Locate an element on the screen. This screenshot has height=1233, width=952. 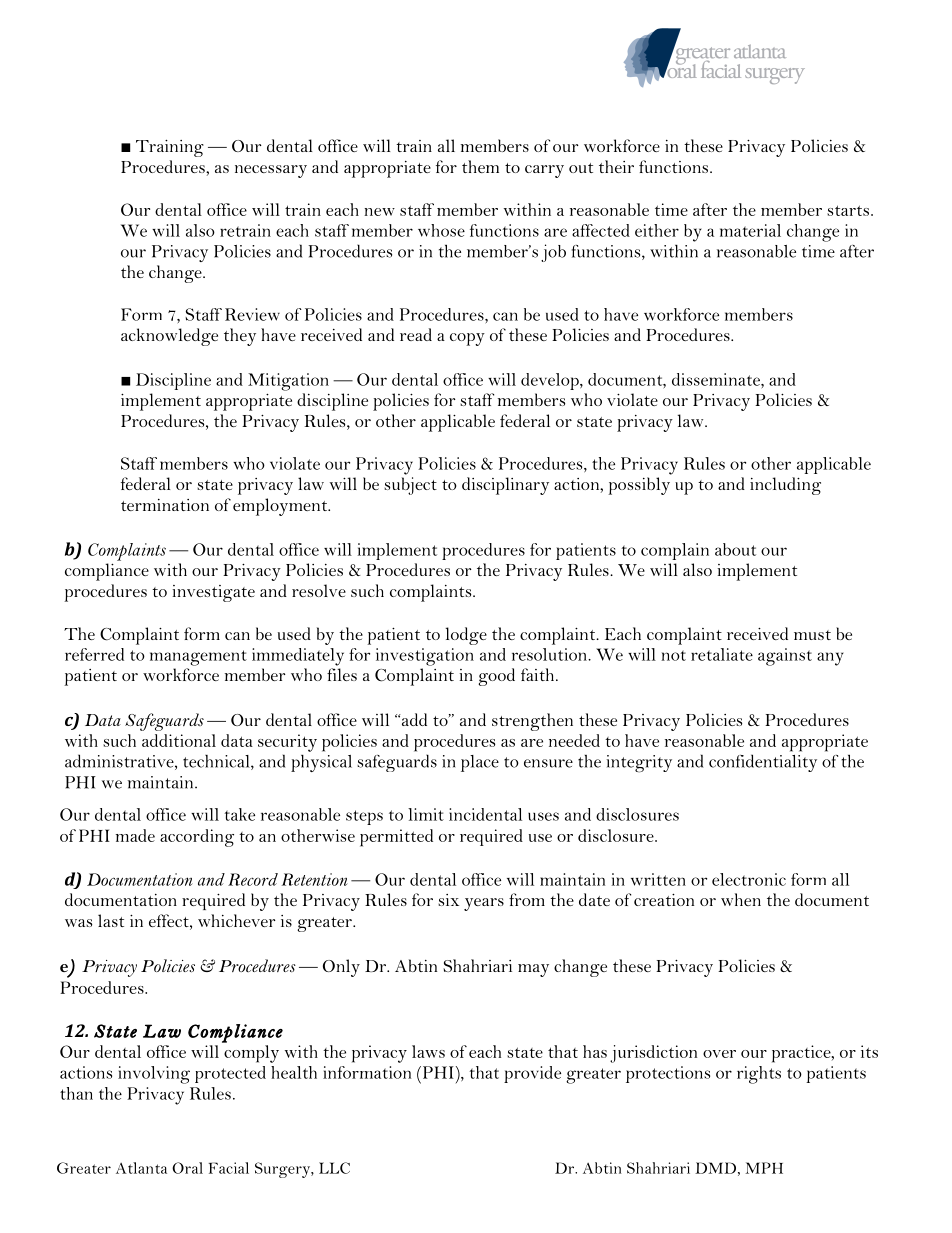
acknowledge is located at coordinates (169, 337).
